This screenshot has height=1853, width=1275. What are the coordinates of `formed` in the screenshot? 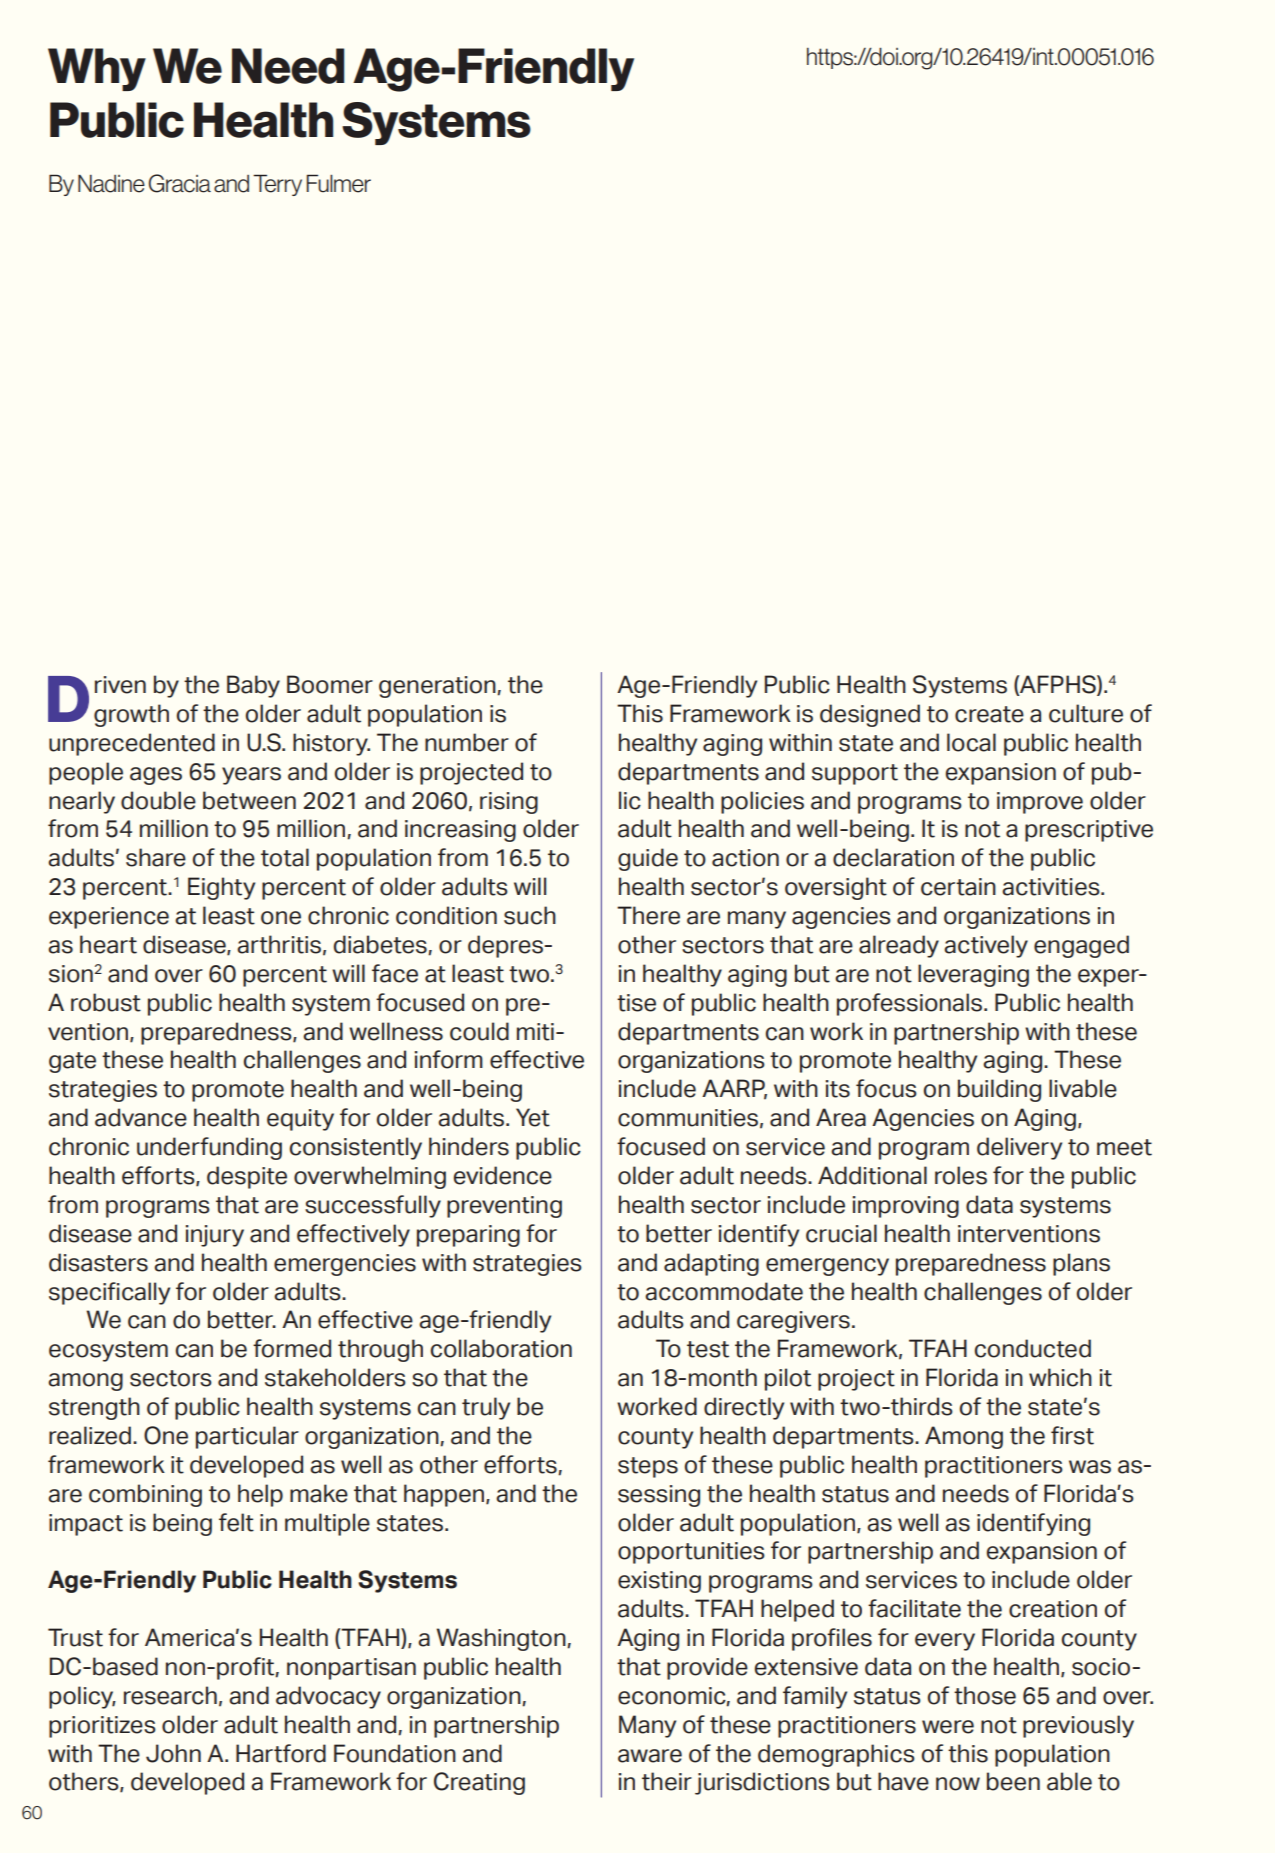 It's located at (292, 1348).
